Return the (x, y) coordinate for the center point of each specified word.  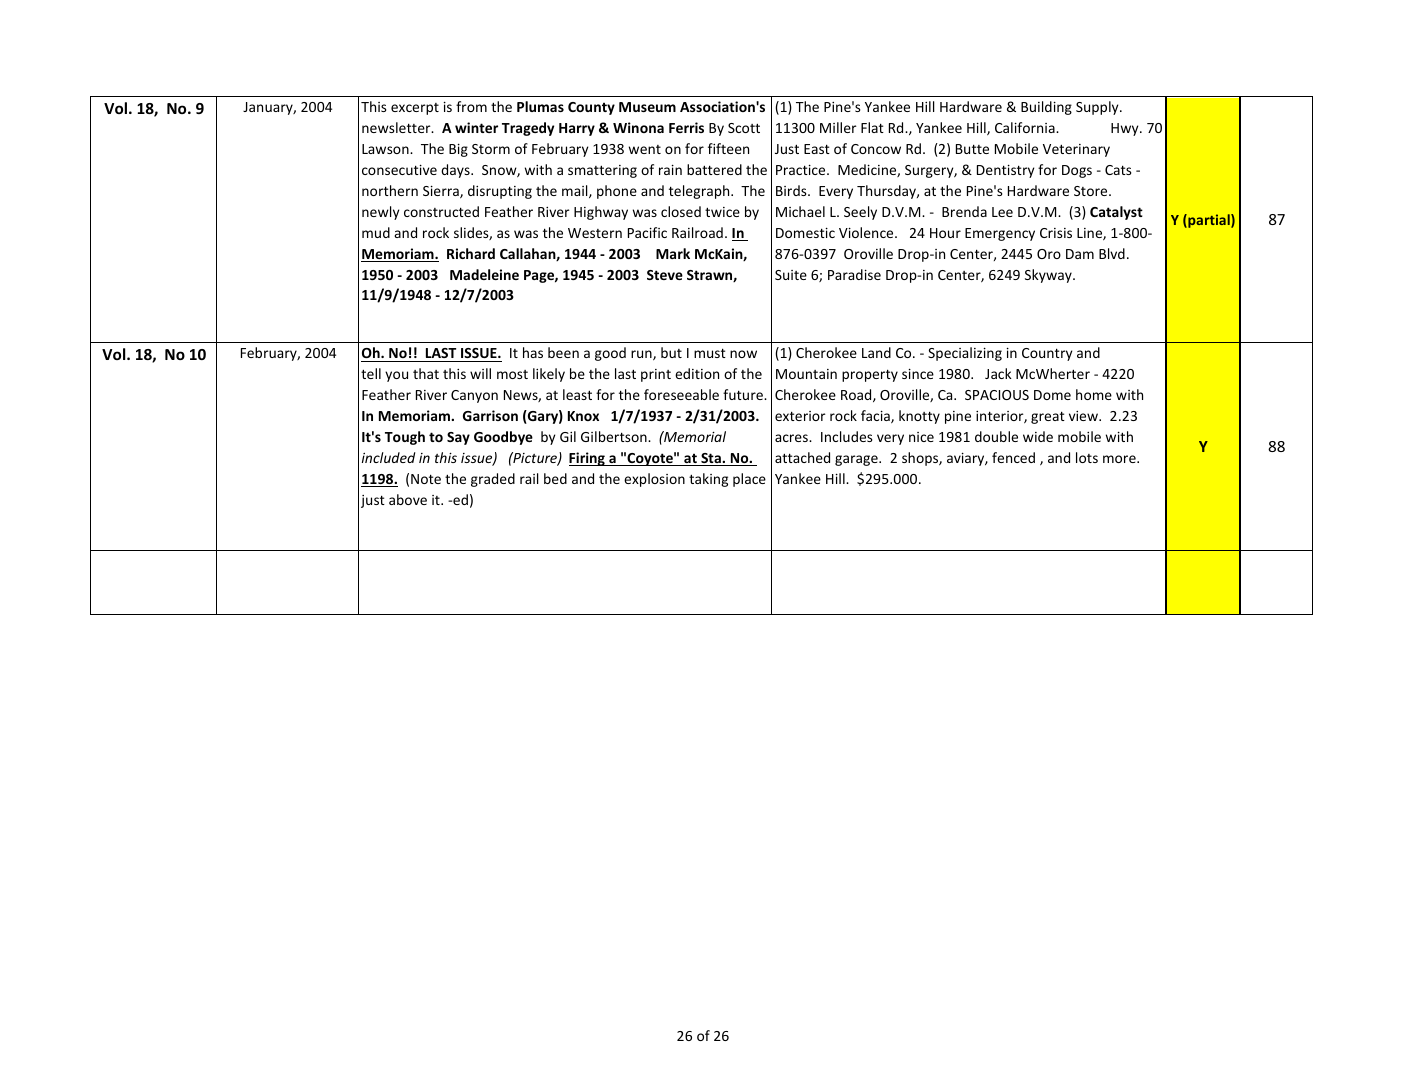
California (1026, 127)
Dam (1080, 254)
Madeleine (484, 274)
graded (493, 480)
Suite (791, 275)
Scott (744, 128)
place (749, 480)
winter (476, 127)
